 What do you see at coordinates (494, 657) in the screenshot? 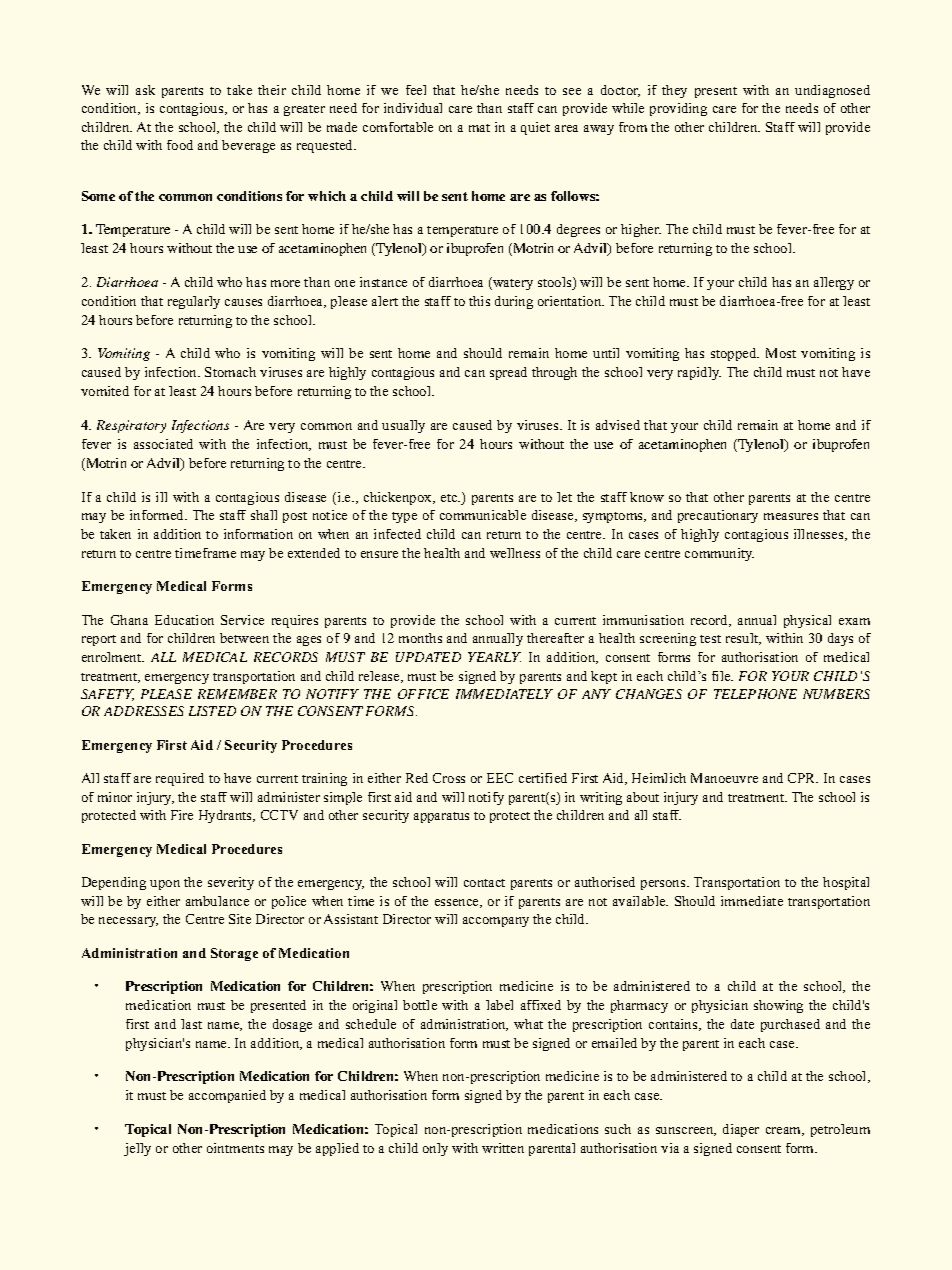
I see `YEARLY` at bounding box center [494, 657].
